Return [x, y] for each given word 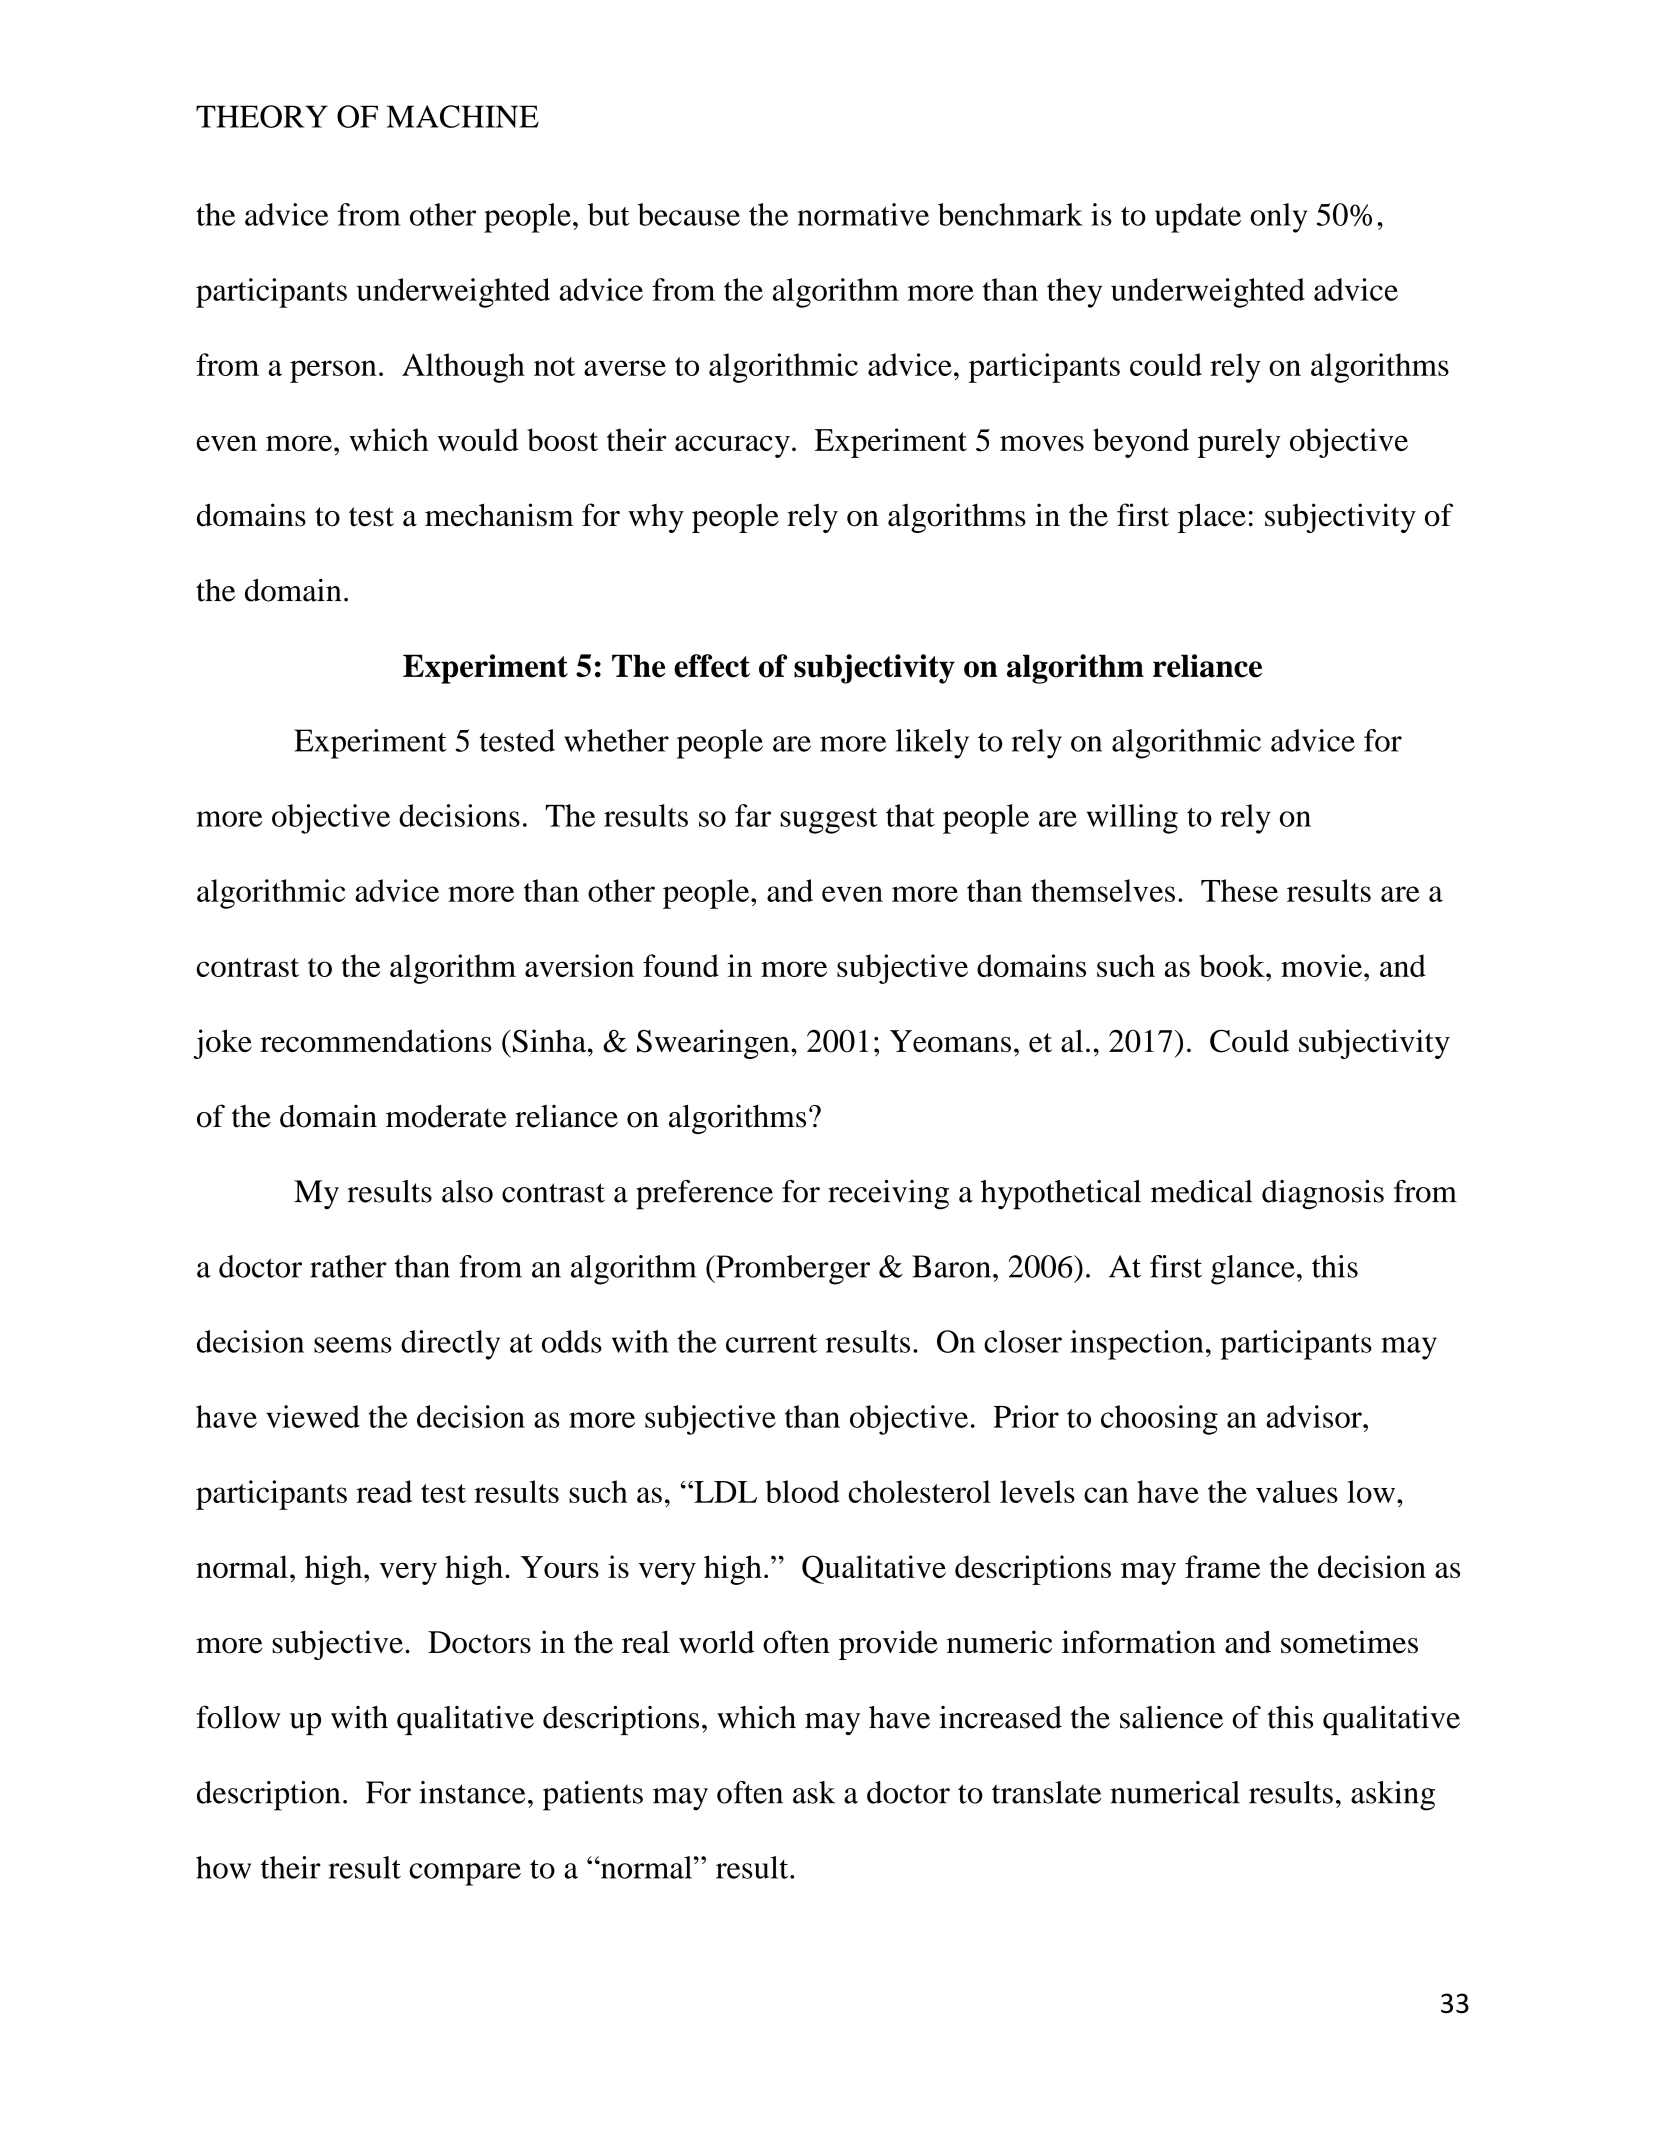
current [771, 1343]
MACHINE [462, 116]
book [1233, 965]
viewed [313, 1416]
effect [712, 666]
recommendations [376, 1040]
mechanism [499, 515]
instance [472, 1792]
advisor [1315, 1416]
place [1212, 518]
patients [593, 1796]
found [681, 965]
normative [863, 214]
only [1278, 218]
